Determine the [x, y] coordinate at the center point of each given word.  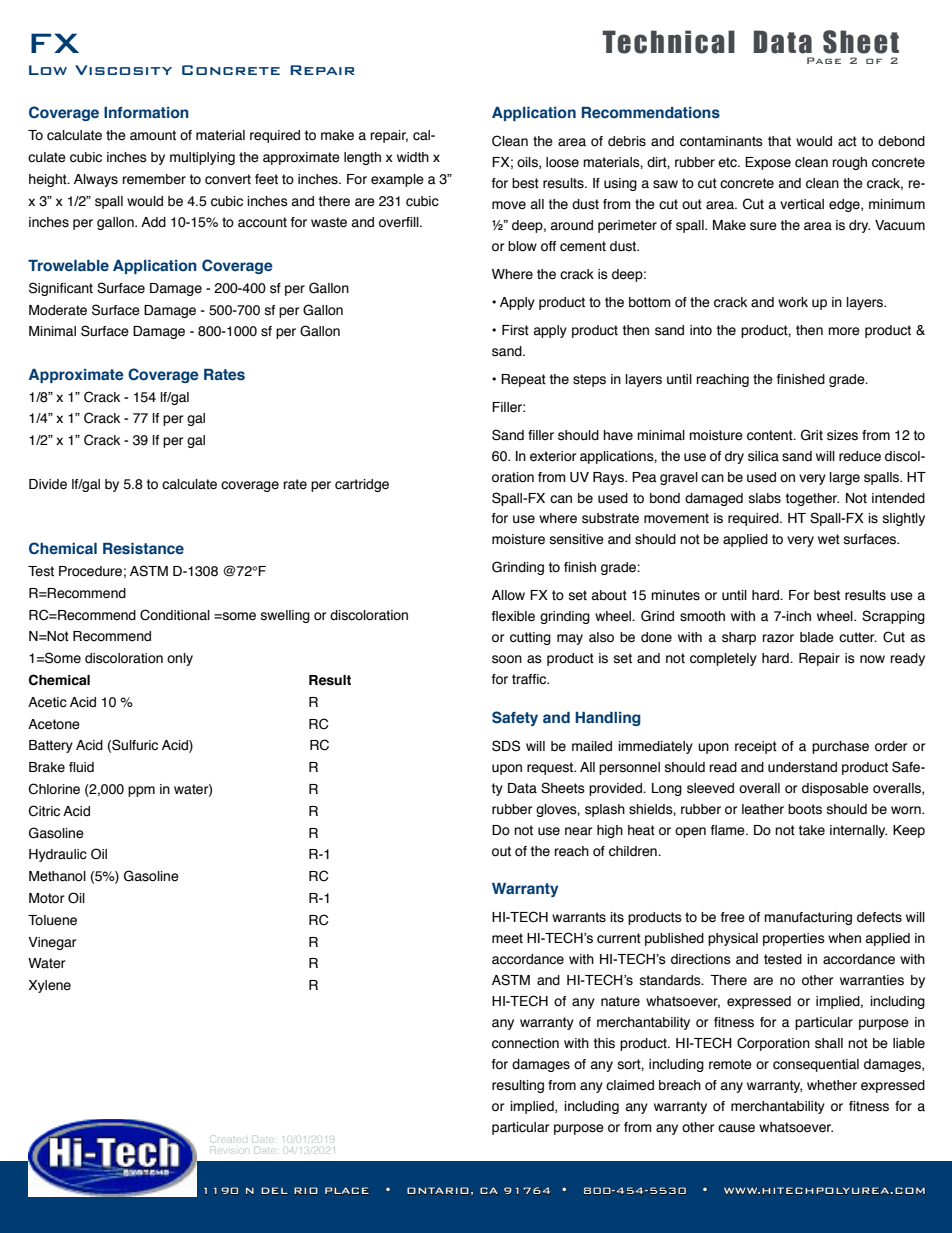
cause [736, 1128]
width [413, 157]
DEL [274, 1190]
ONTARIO [438, 1191]
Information [146, 113]
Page [824, 60]
